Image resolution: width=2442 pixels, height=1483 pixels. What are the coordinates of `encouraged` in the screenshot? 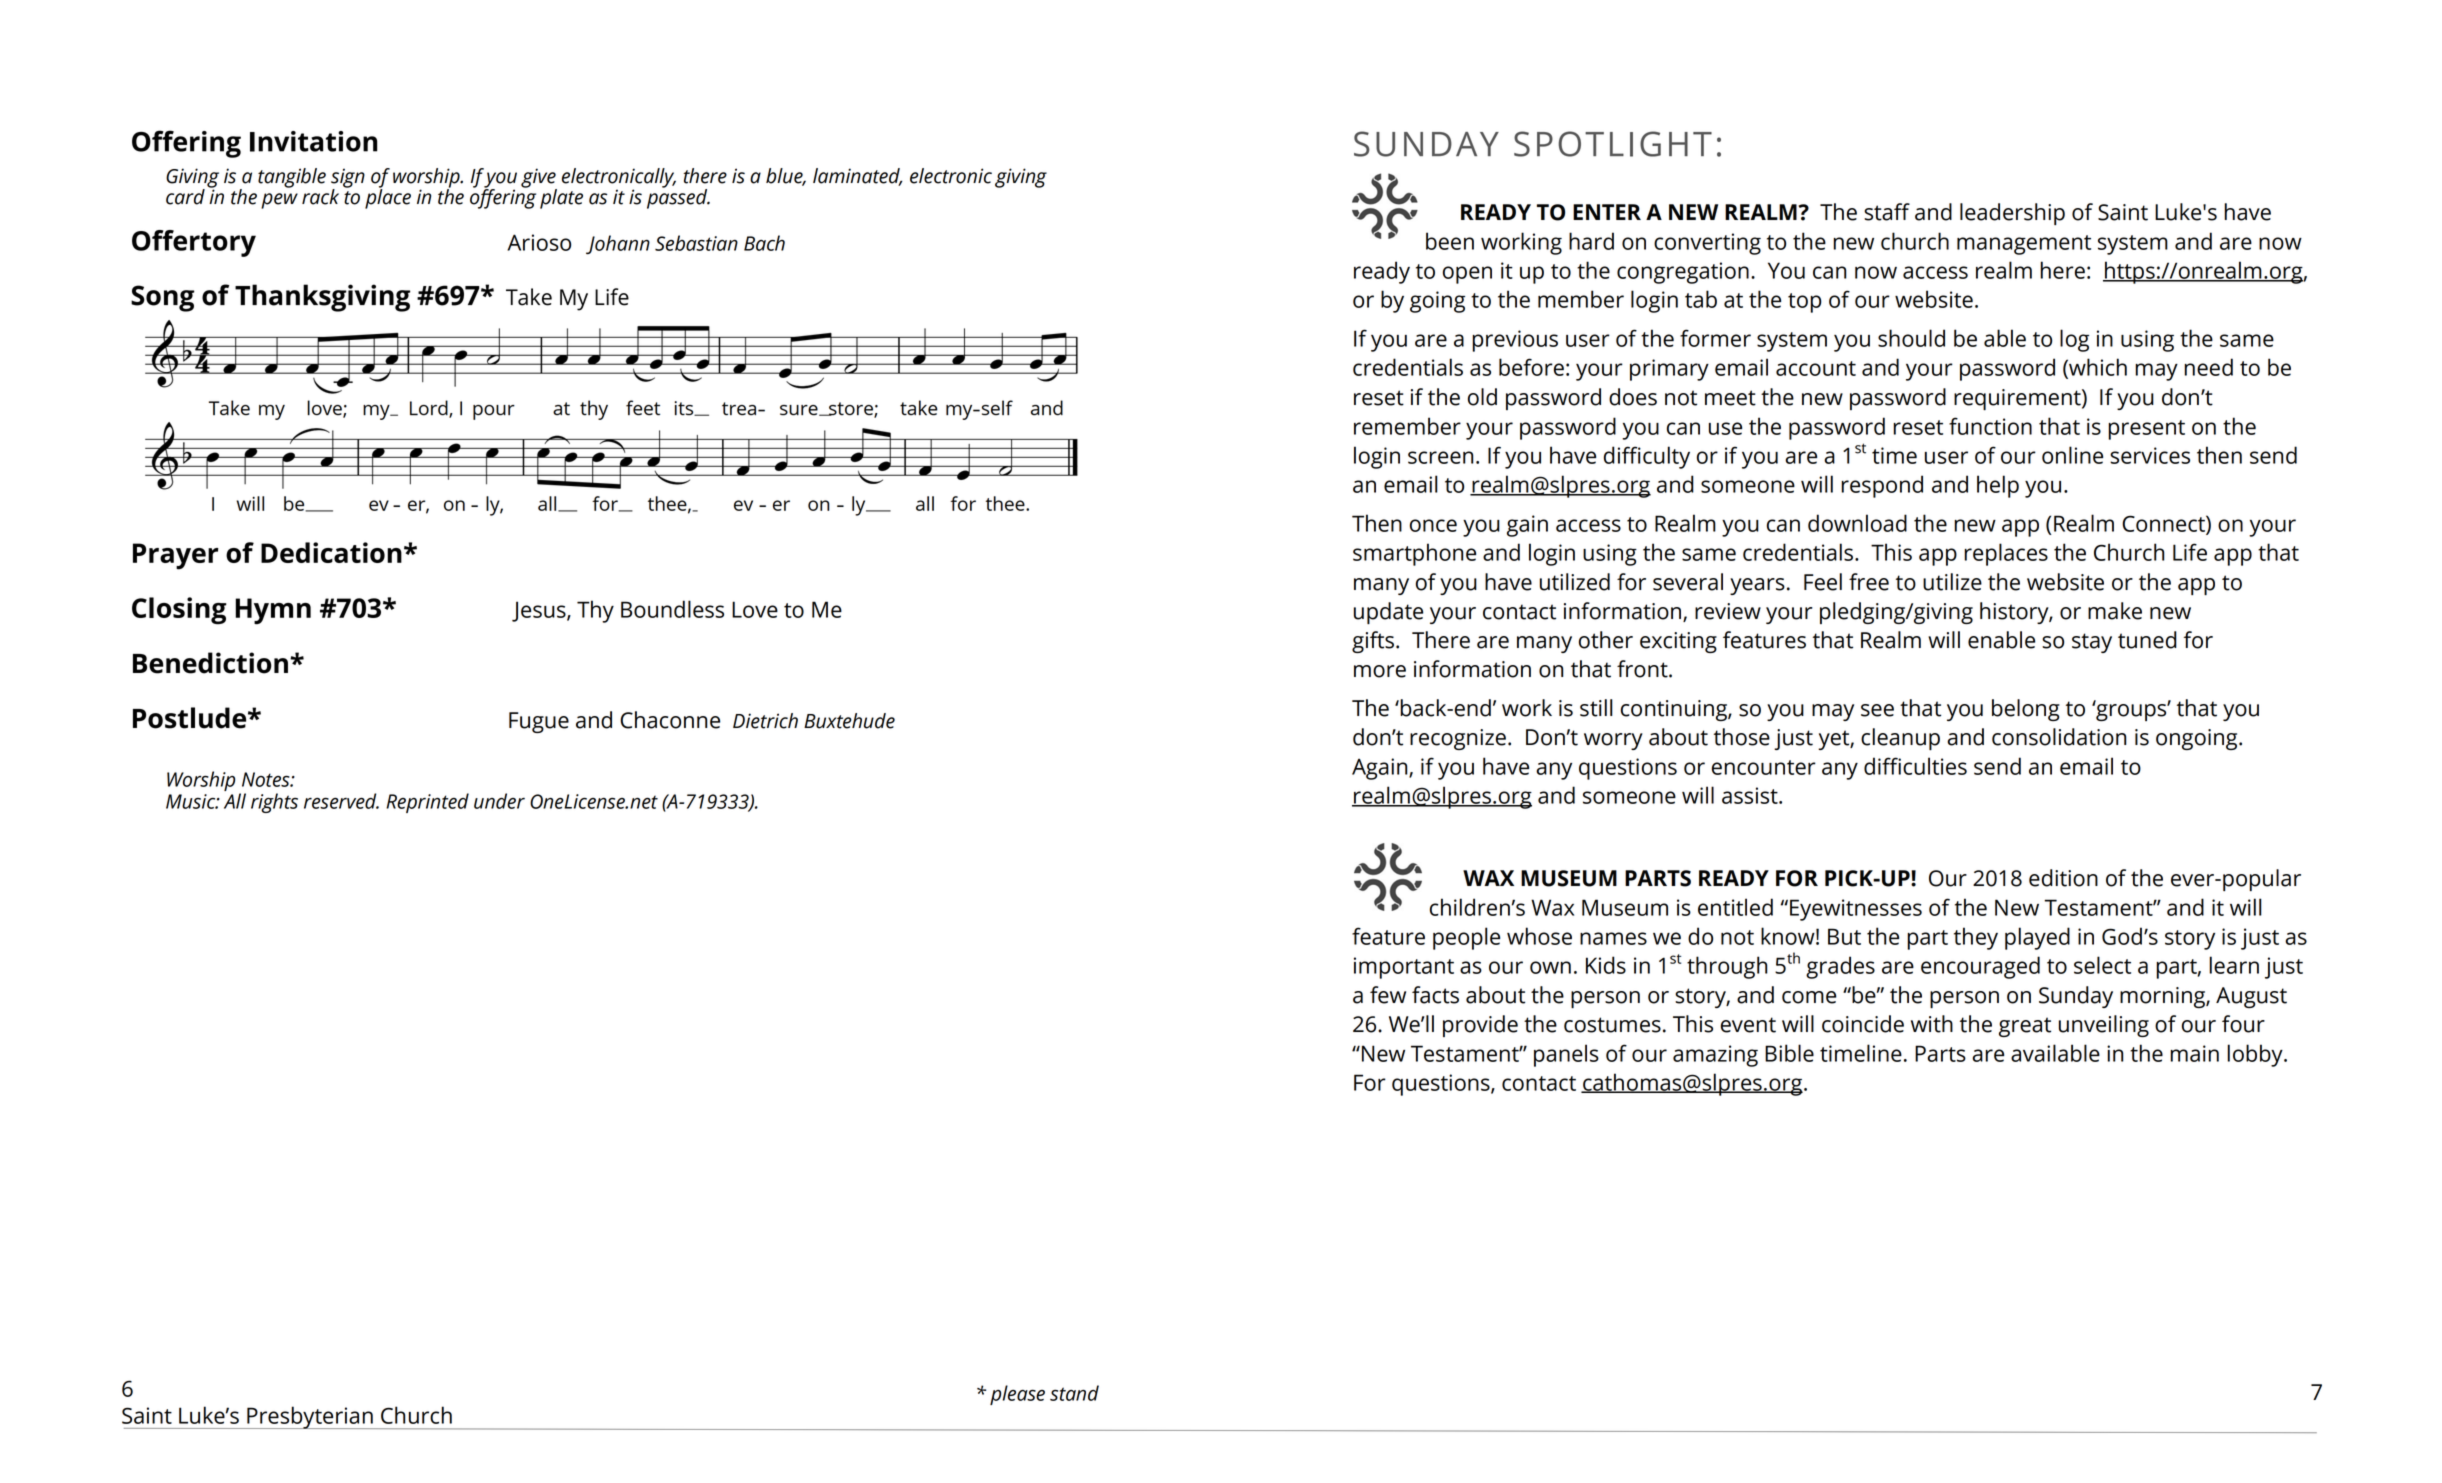 It's located at (1980, 967).
